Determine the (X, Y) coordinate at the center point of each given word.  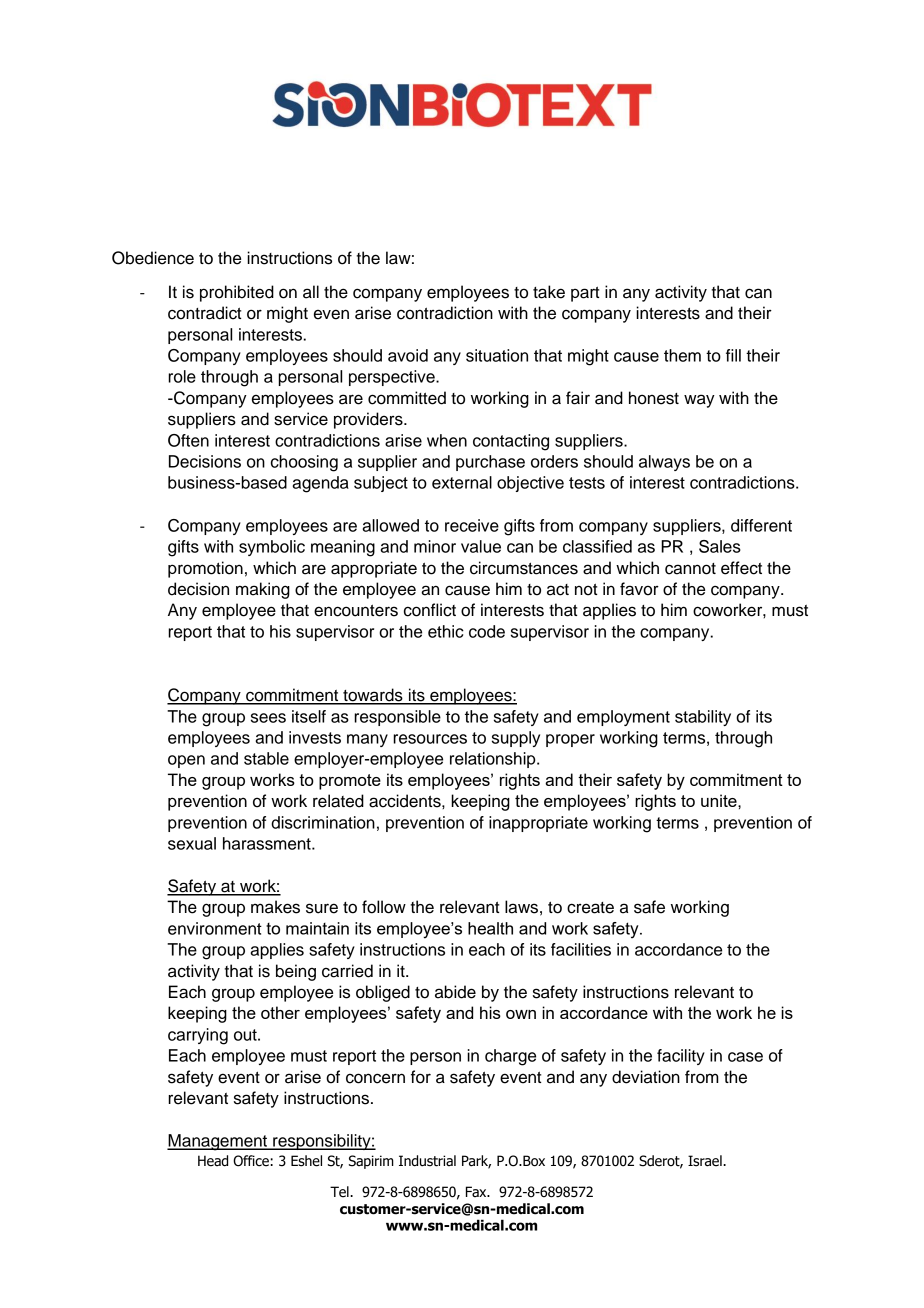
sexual (192, 843)
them (682, 355)
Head (213, 1161)
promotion (205, 569)
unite (720, 800)
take (549, 292)
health (490, 928)
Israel (706, 1161)
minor (435, 546)
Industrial (427, 1161)
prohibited (237, 293)
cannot (690, 569)
